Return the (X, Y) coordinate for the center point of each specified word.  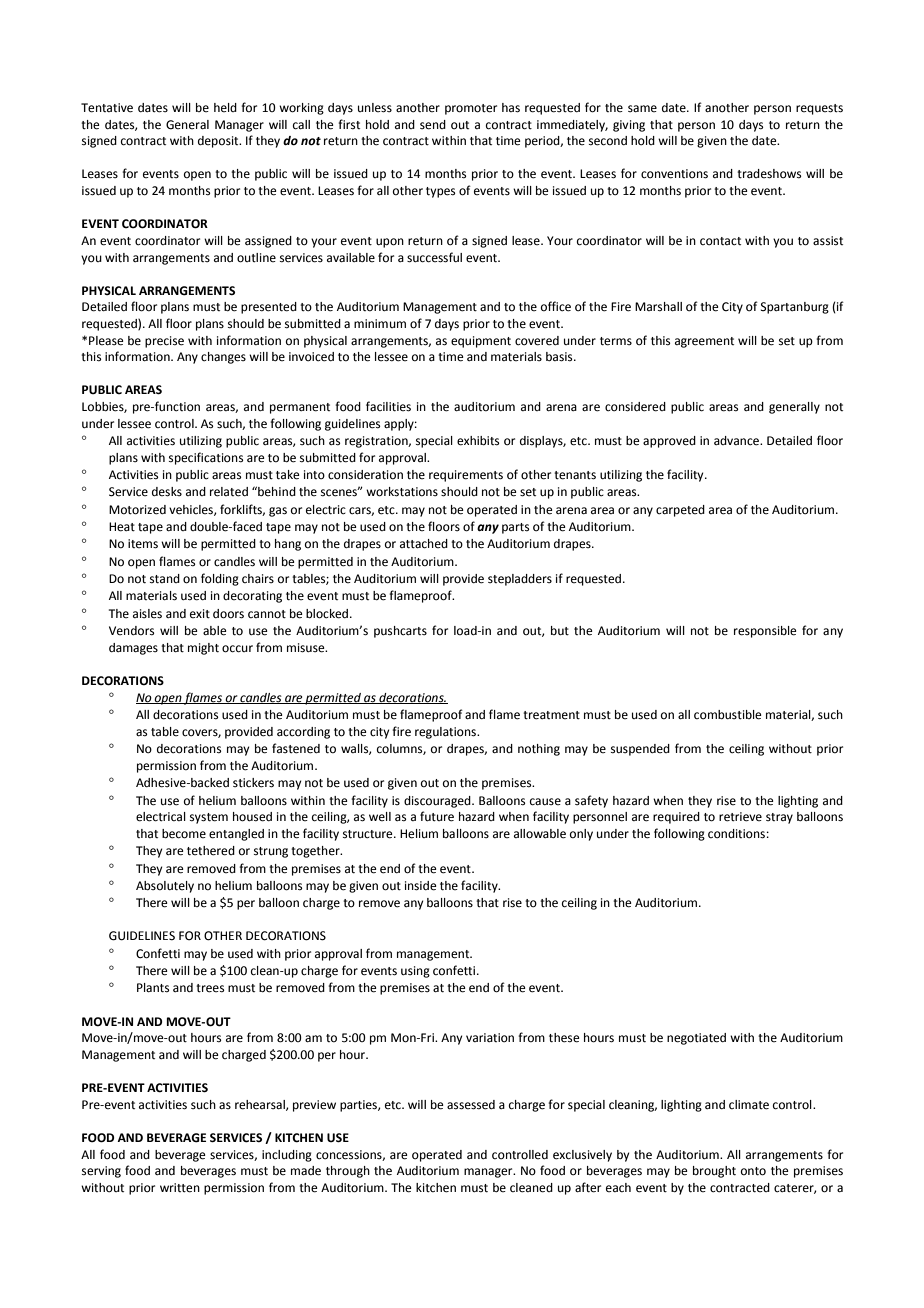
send (433, 125)
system (209, 818)
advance (737, 441)
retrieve (740, 817)
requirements (466, 476)
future (437, 816)
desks (167, 492)
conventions (674, 174)
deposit (219, 142)
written (180, 1188)
